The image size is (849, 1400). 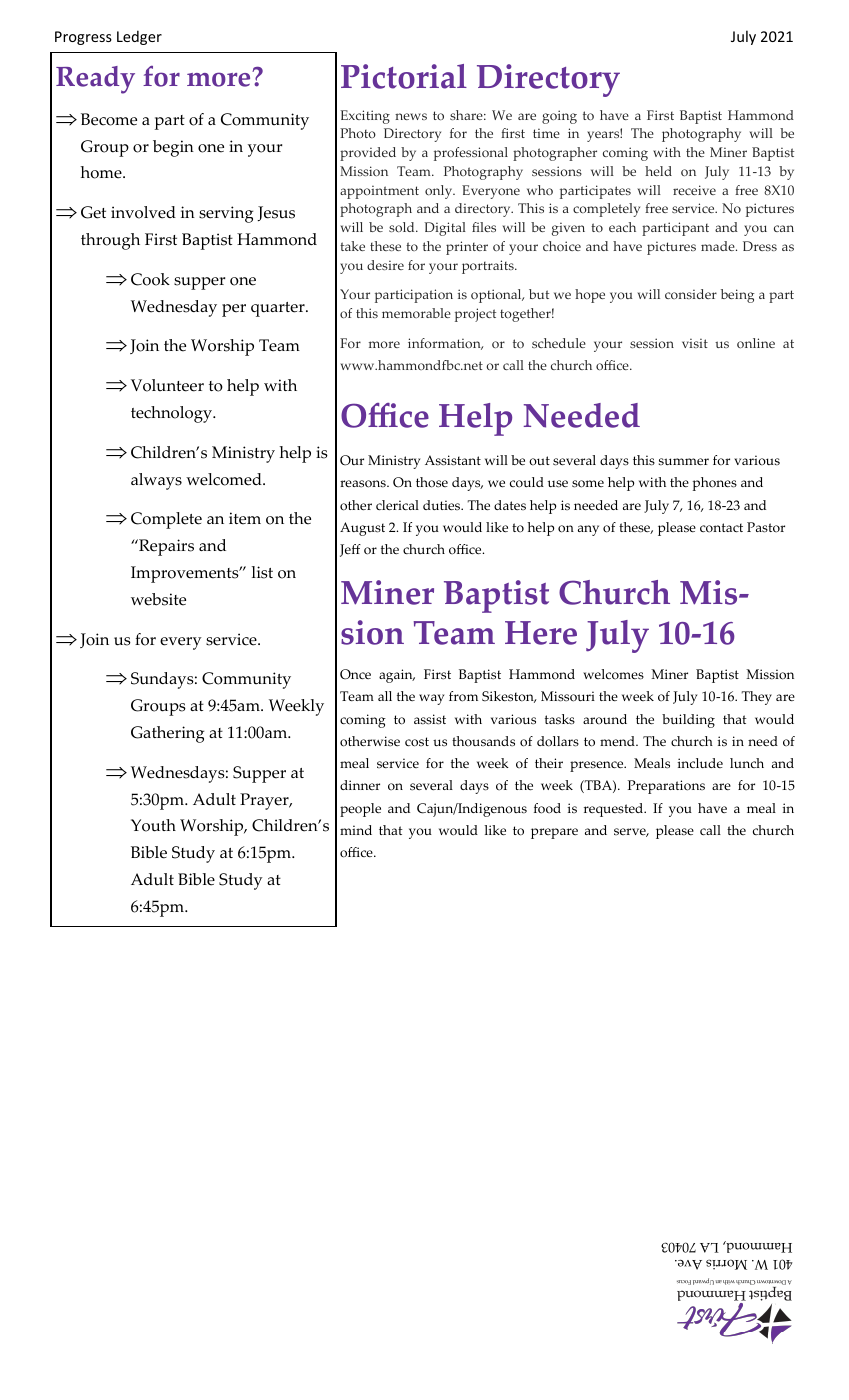 What do you see at coordinates (684, 462) in the screenshot?
I see `summer` at bounding box center [684, 462].
